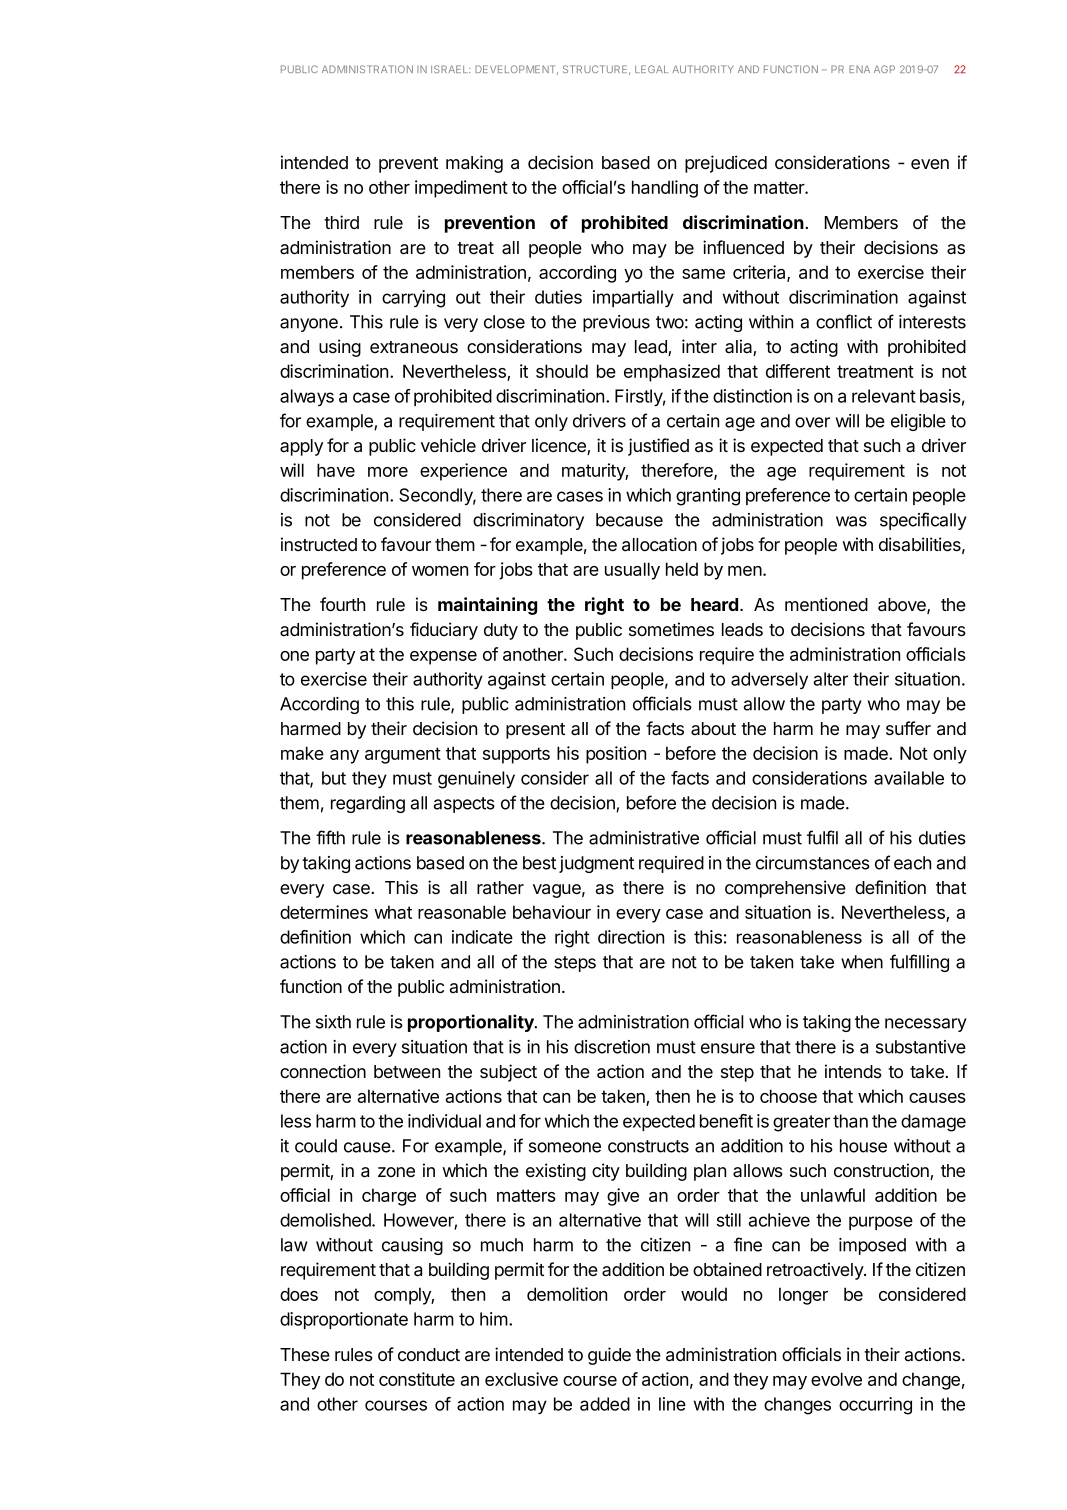 The image size is (1067, 1510). Describe the element at coordinates (651, 69) in the screenshot. I see `LEGAL` at that location.
